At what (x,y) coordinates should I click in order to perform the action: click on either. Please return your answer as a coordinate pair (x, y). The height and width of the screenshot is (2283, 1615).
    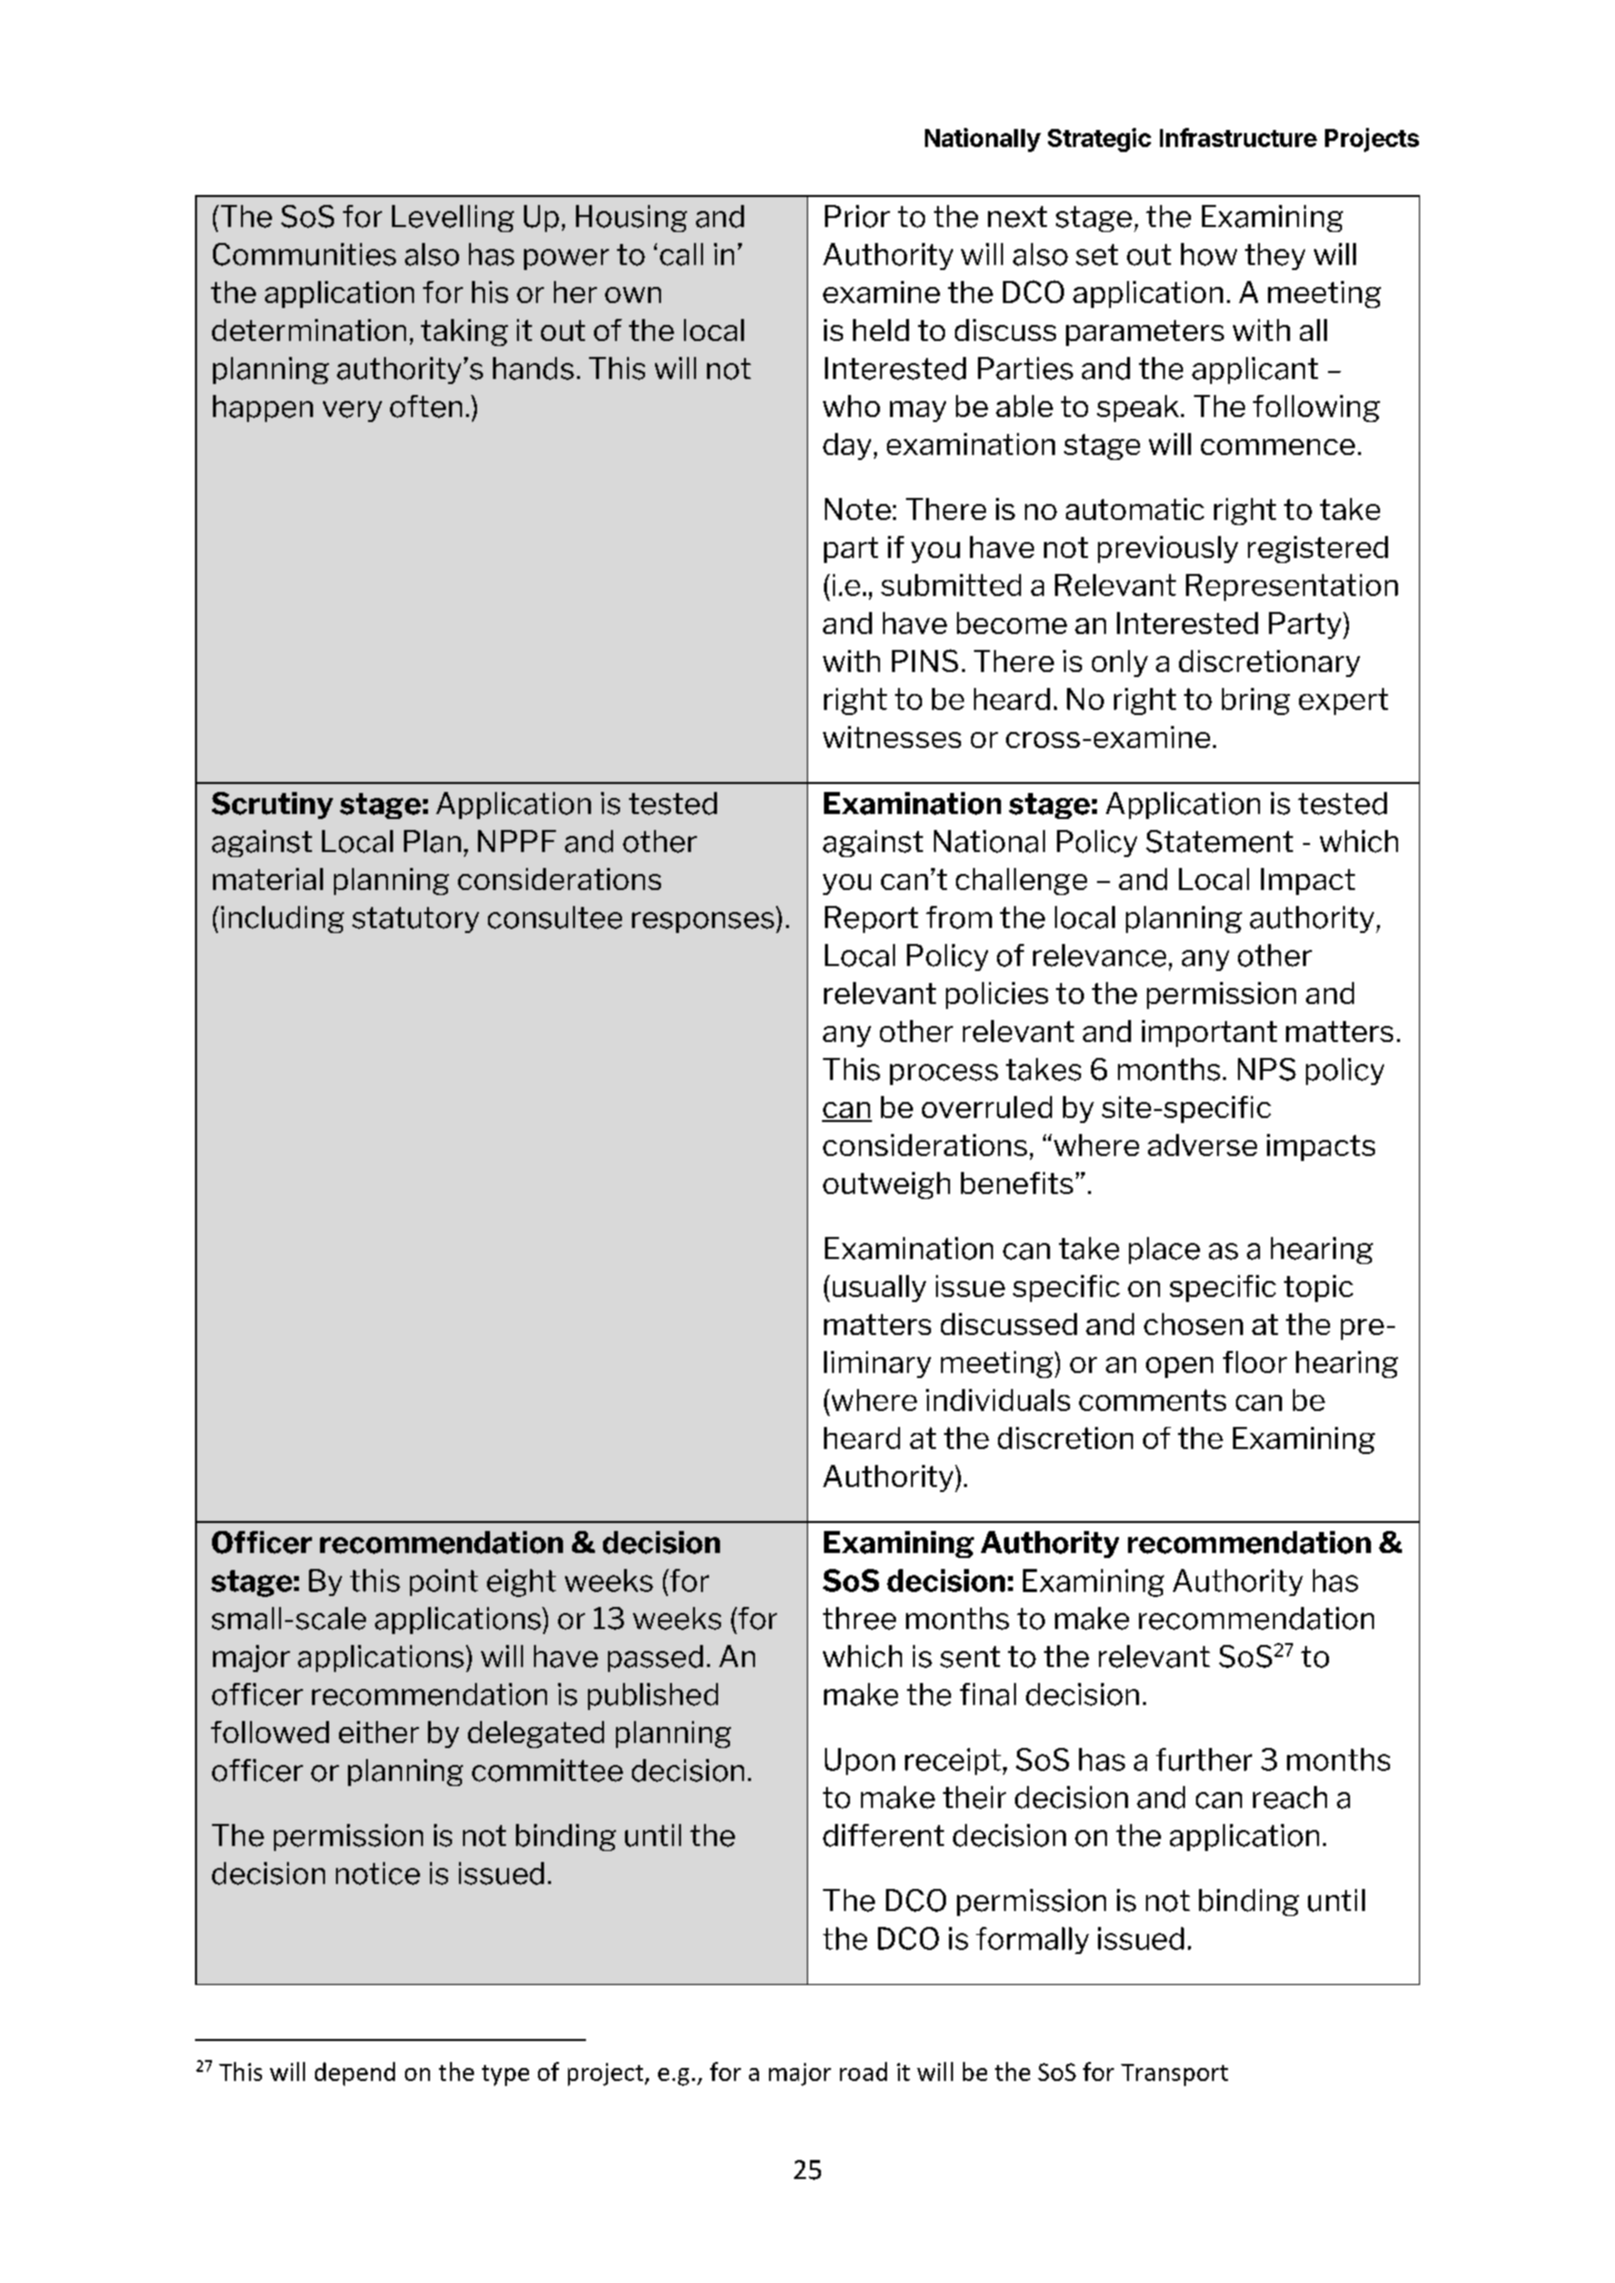
    Looking at the image, I should click on (379, 1732).
